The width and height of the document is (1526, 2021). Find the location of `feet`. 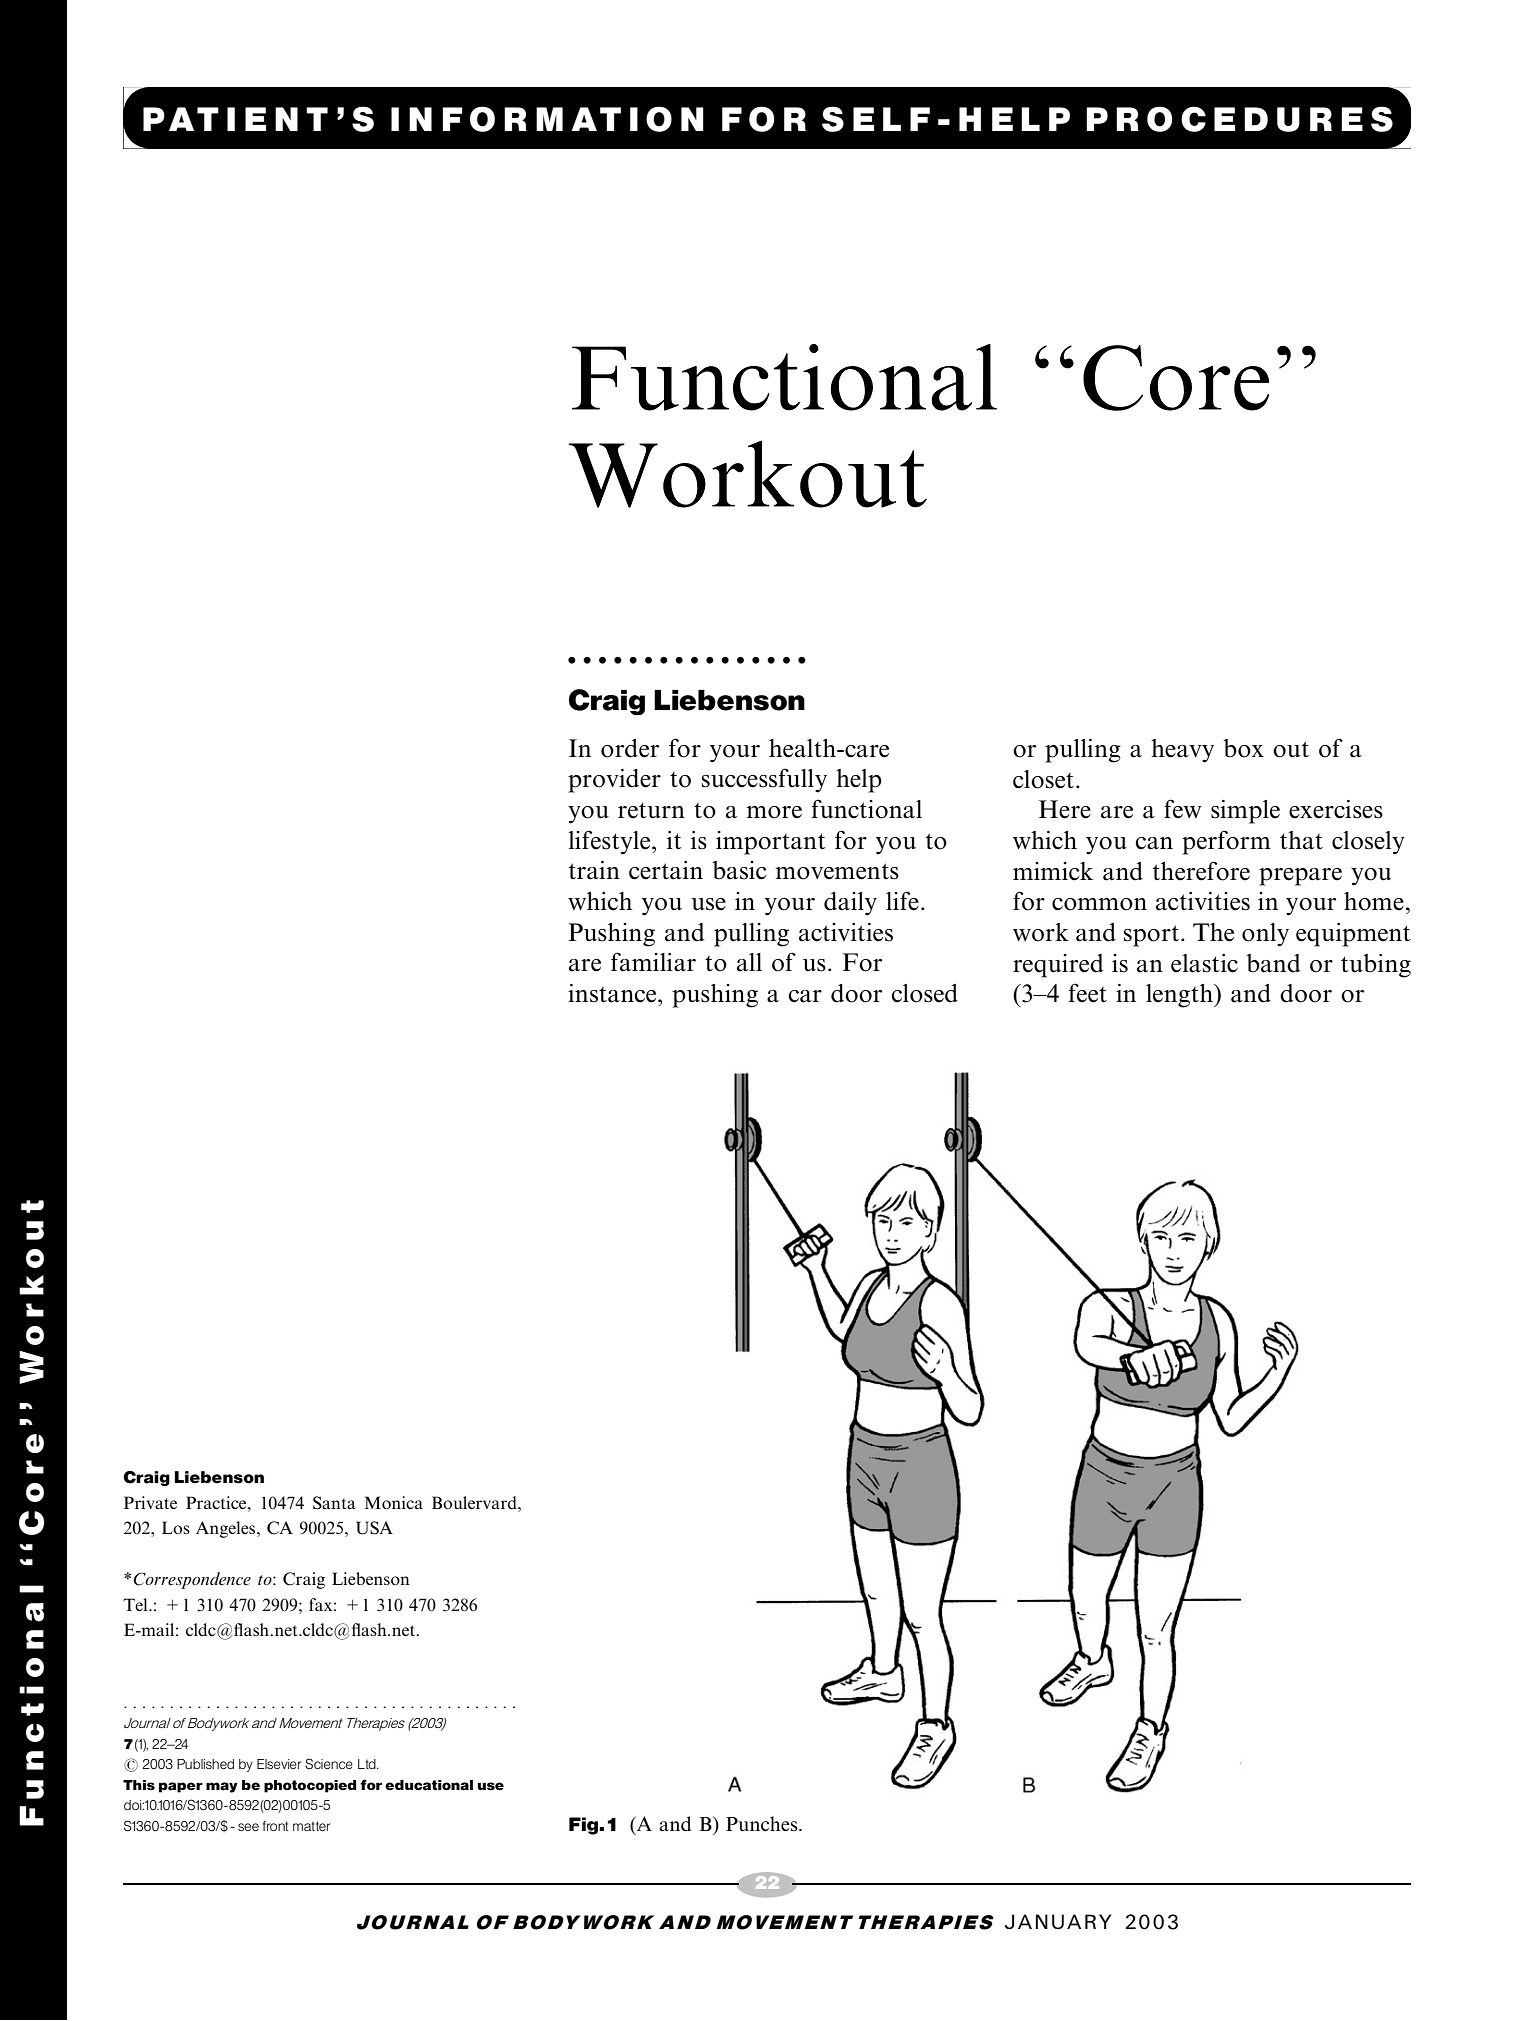

feet is located at coordinates (1088, 993).
